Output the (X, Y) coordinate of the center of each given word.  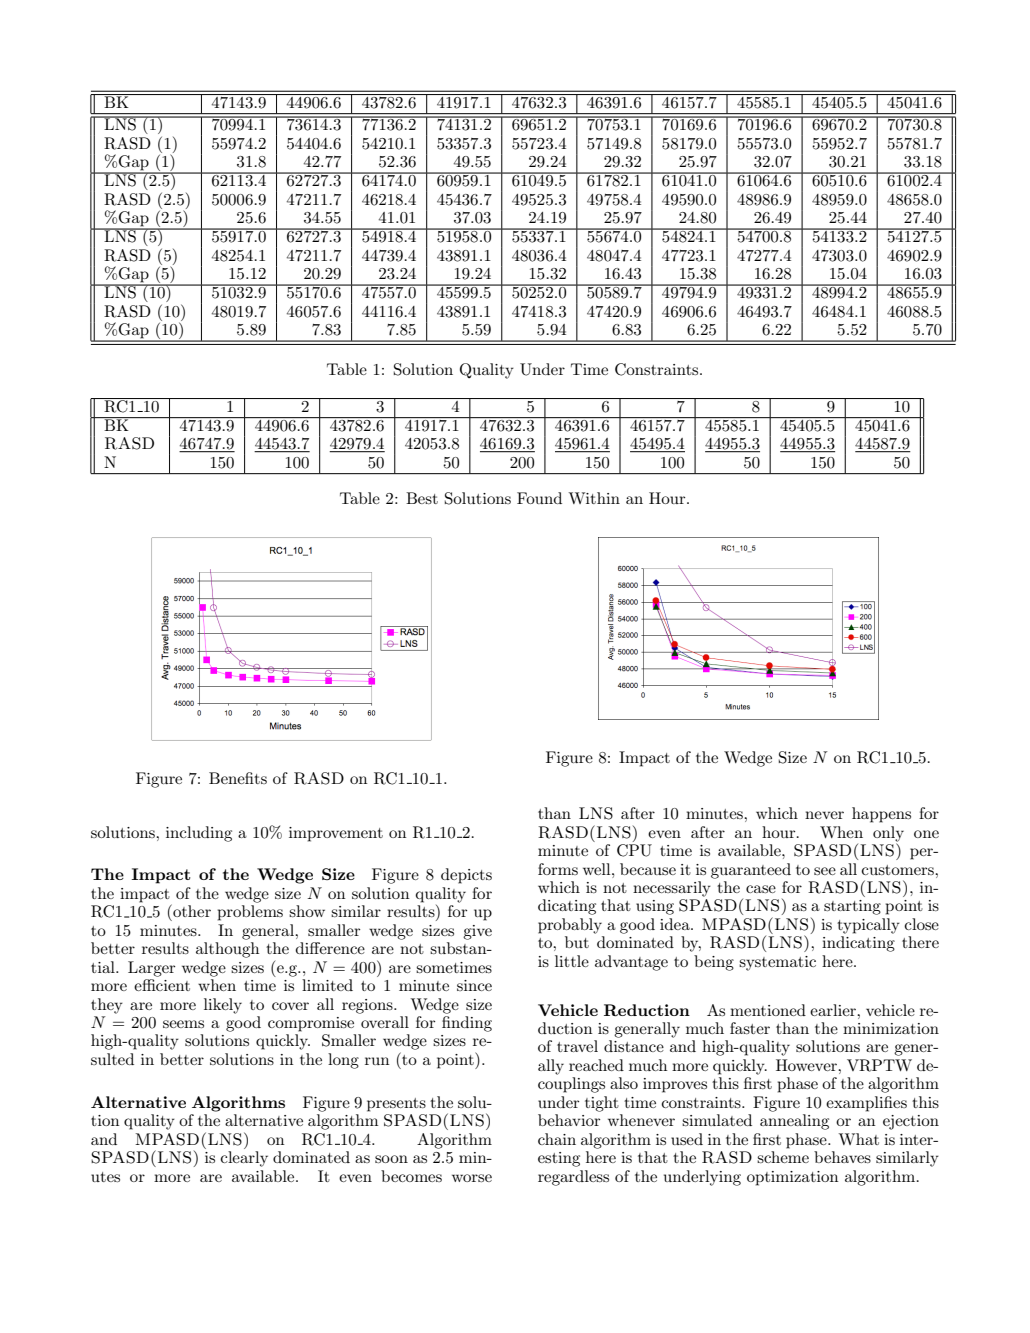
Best (422, 498)
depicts (466, 876)
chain (557, 1139)
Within (594, 498)
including (199, 834)
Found (539, 498)
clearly (244, 1159)
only (888, 835)
